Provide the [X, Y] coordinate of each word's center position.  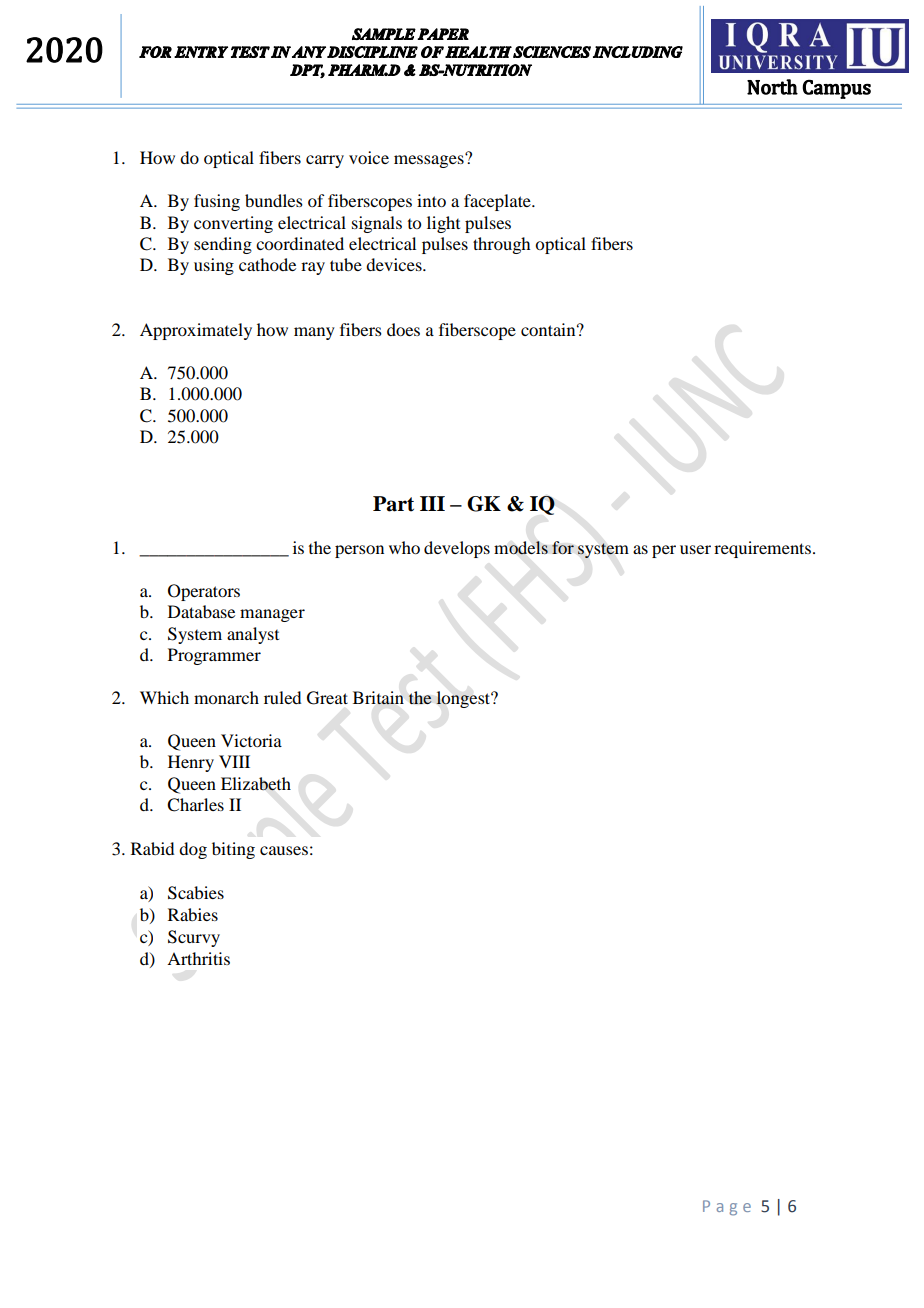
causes [284, 850]
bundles [274, 200]
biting [233, 850]
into [431, 200]
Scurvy [194, 938]
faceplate [498, 202]
